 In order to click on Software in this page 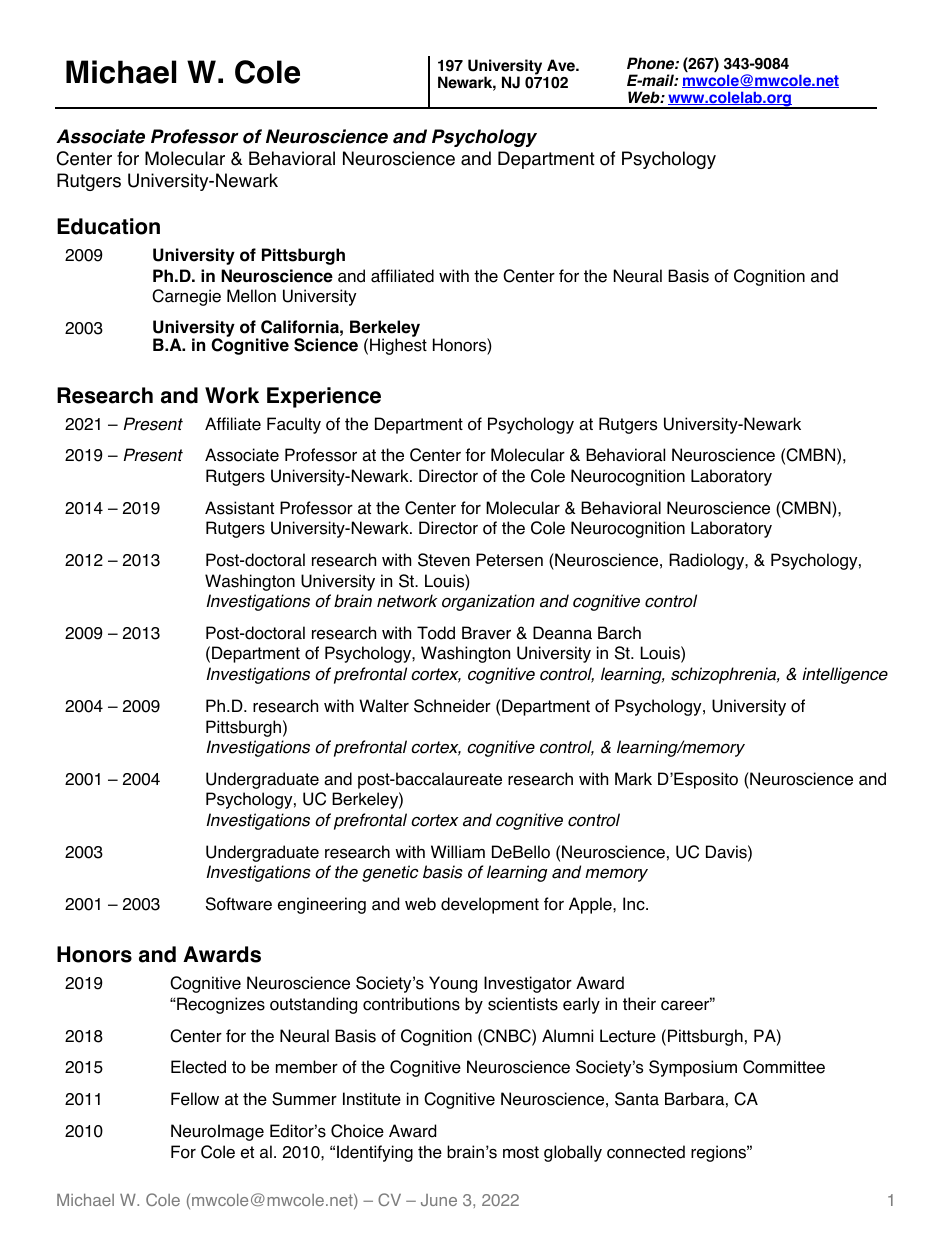, I will do `click(239, 904)`.
